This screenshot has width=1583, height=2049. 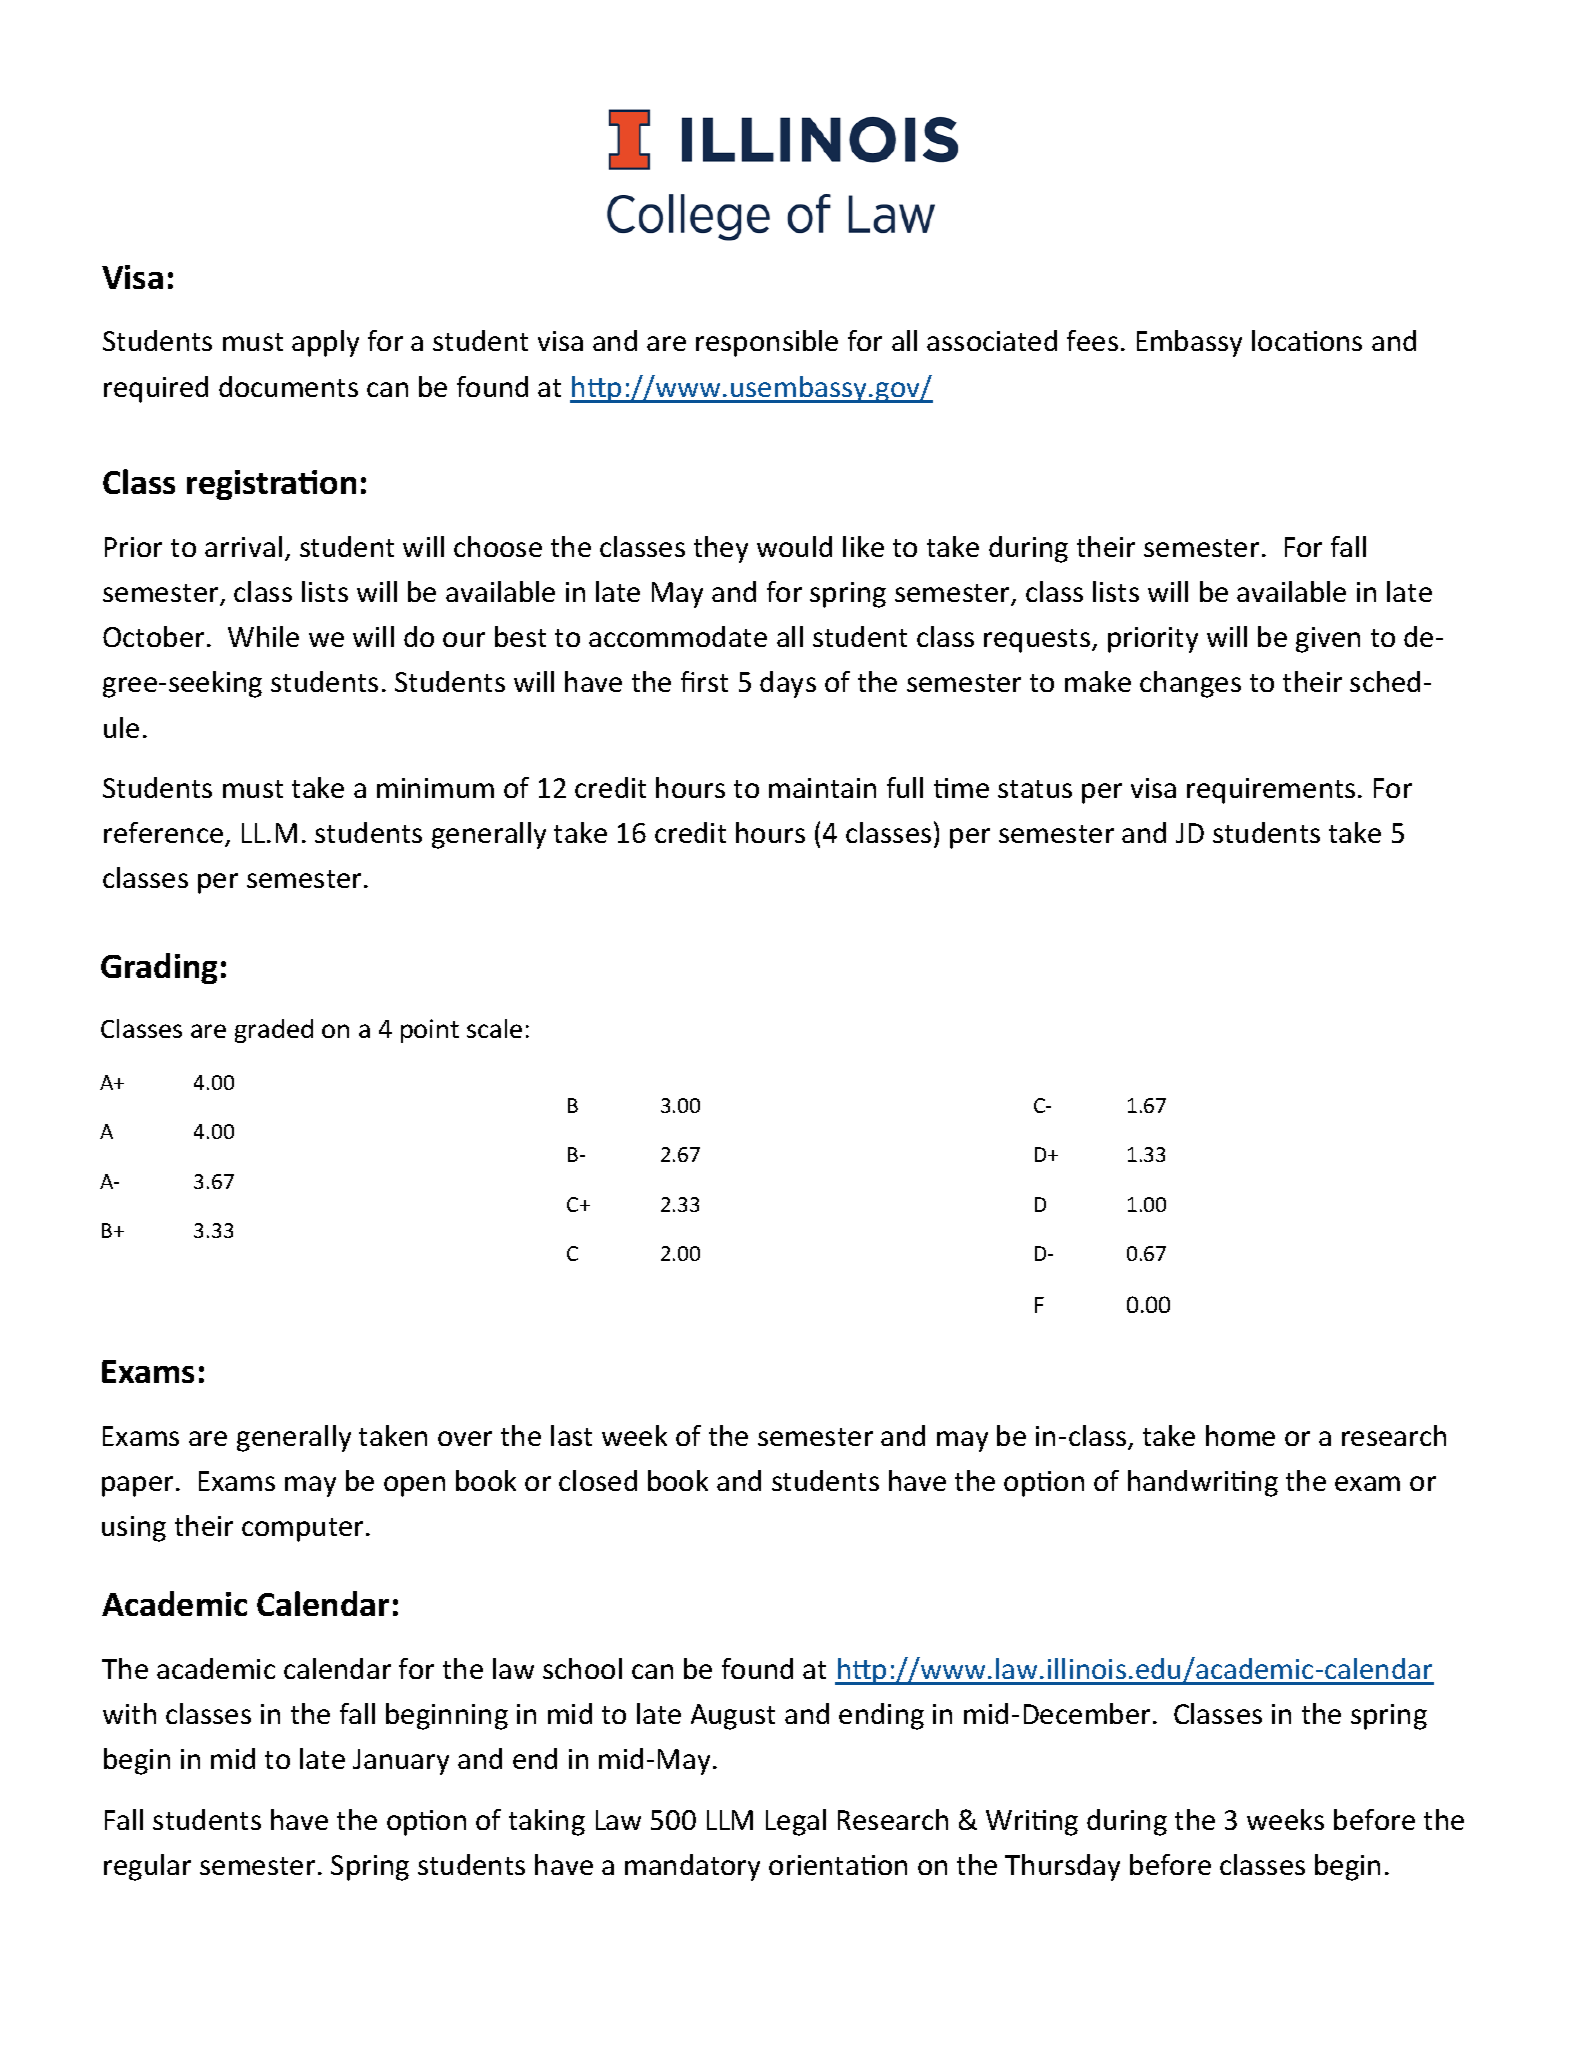 What do you see at coordinates (494, 1028) in the screenshot?
I see `scale` at bounding box center [494, 1028].
